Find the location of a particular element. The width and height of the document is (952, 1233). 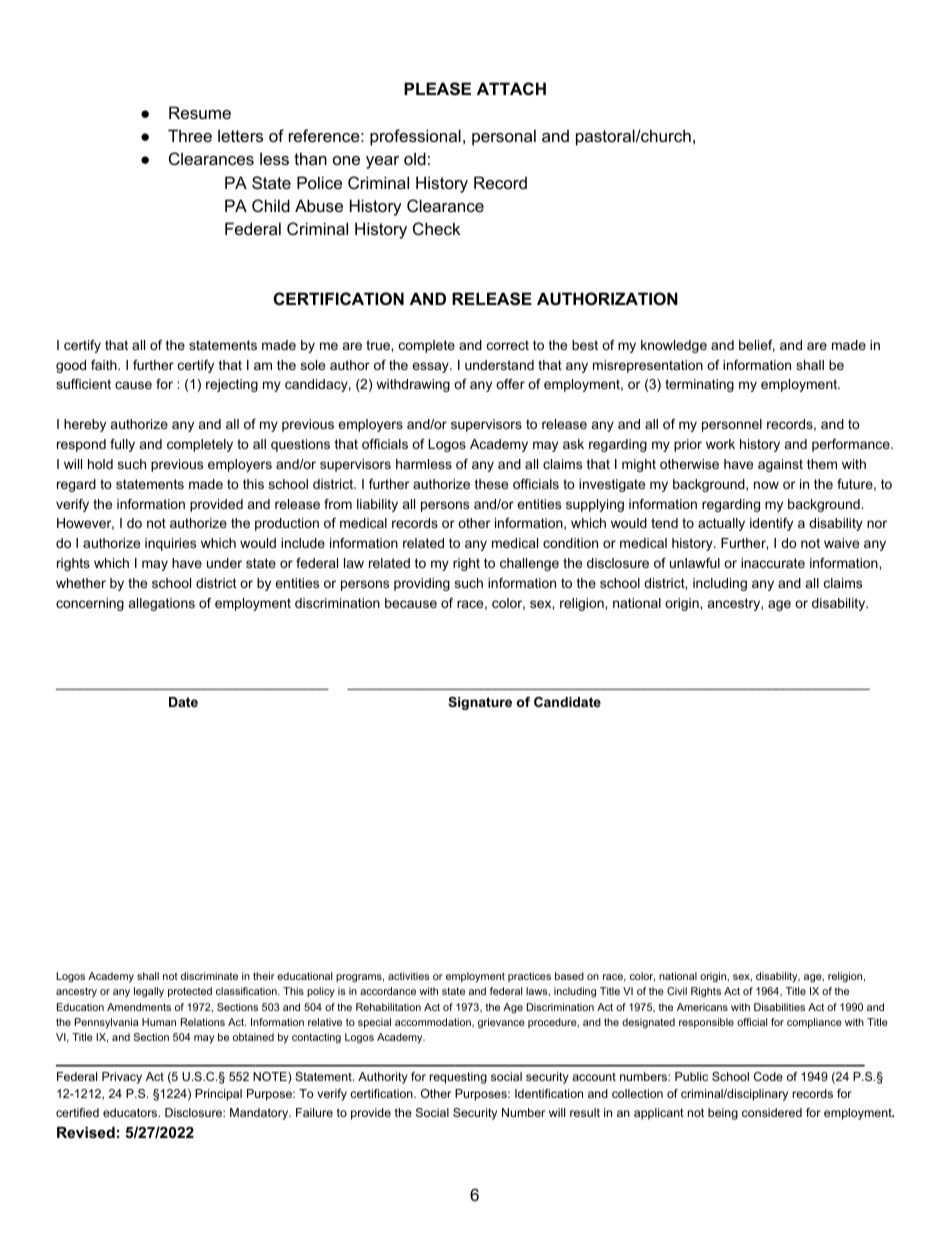

educators is located at coordinates (131, 1112).
